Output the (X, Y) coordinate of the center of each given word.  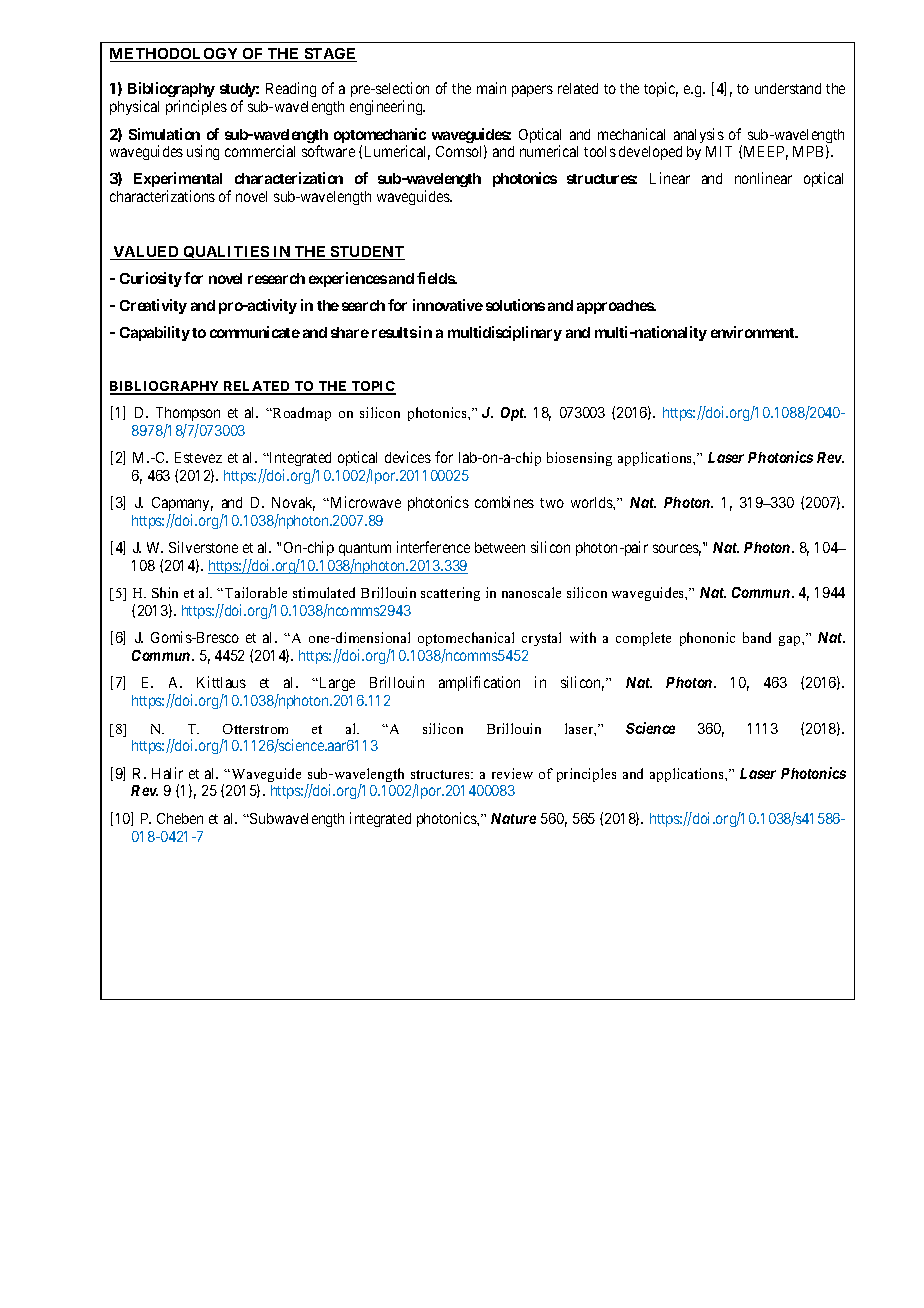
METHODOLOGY (175, 55)
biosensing (579, 459)
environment (754, 332)
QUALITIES (226, 253)
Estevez (198, 457)
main (491, 88)
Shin (165, 592)
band (757, 637)
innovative (448, 305)
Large (336, 684)
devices (408, 457)
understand (788, 88)
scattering (450, 594)
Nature (513, 818)
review (512, 773)
